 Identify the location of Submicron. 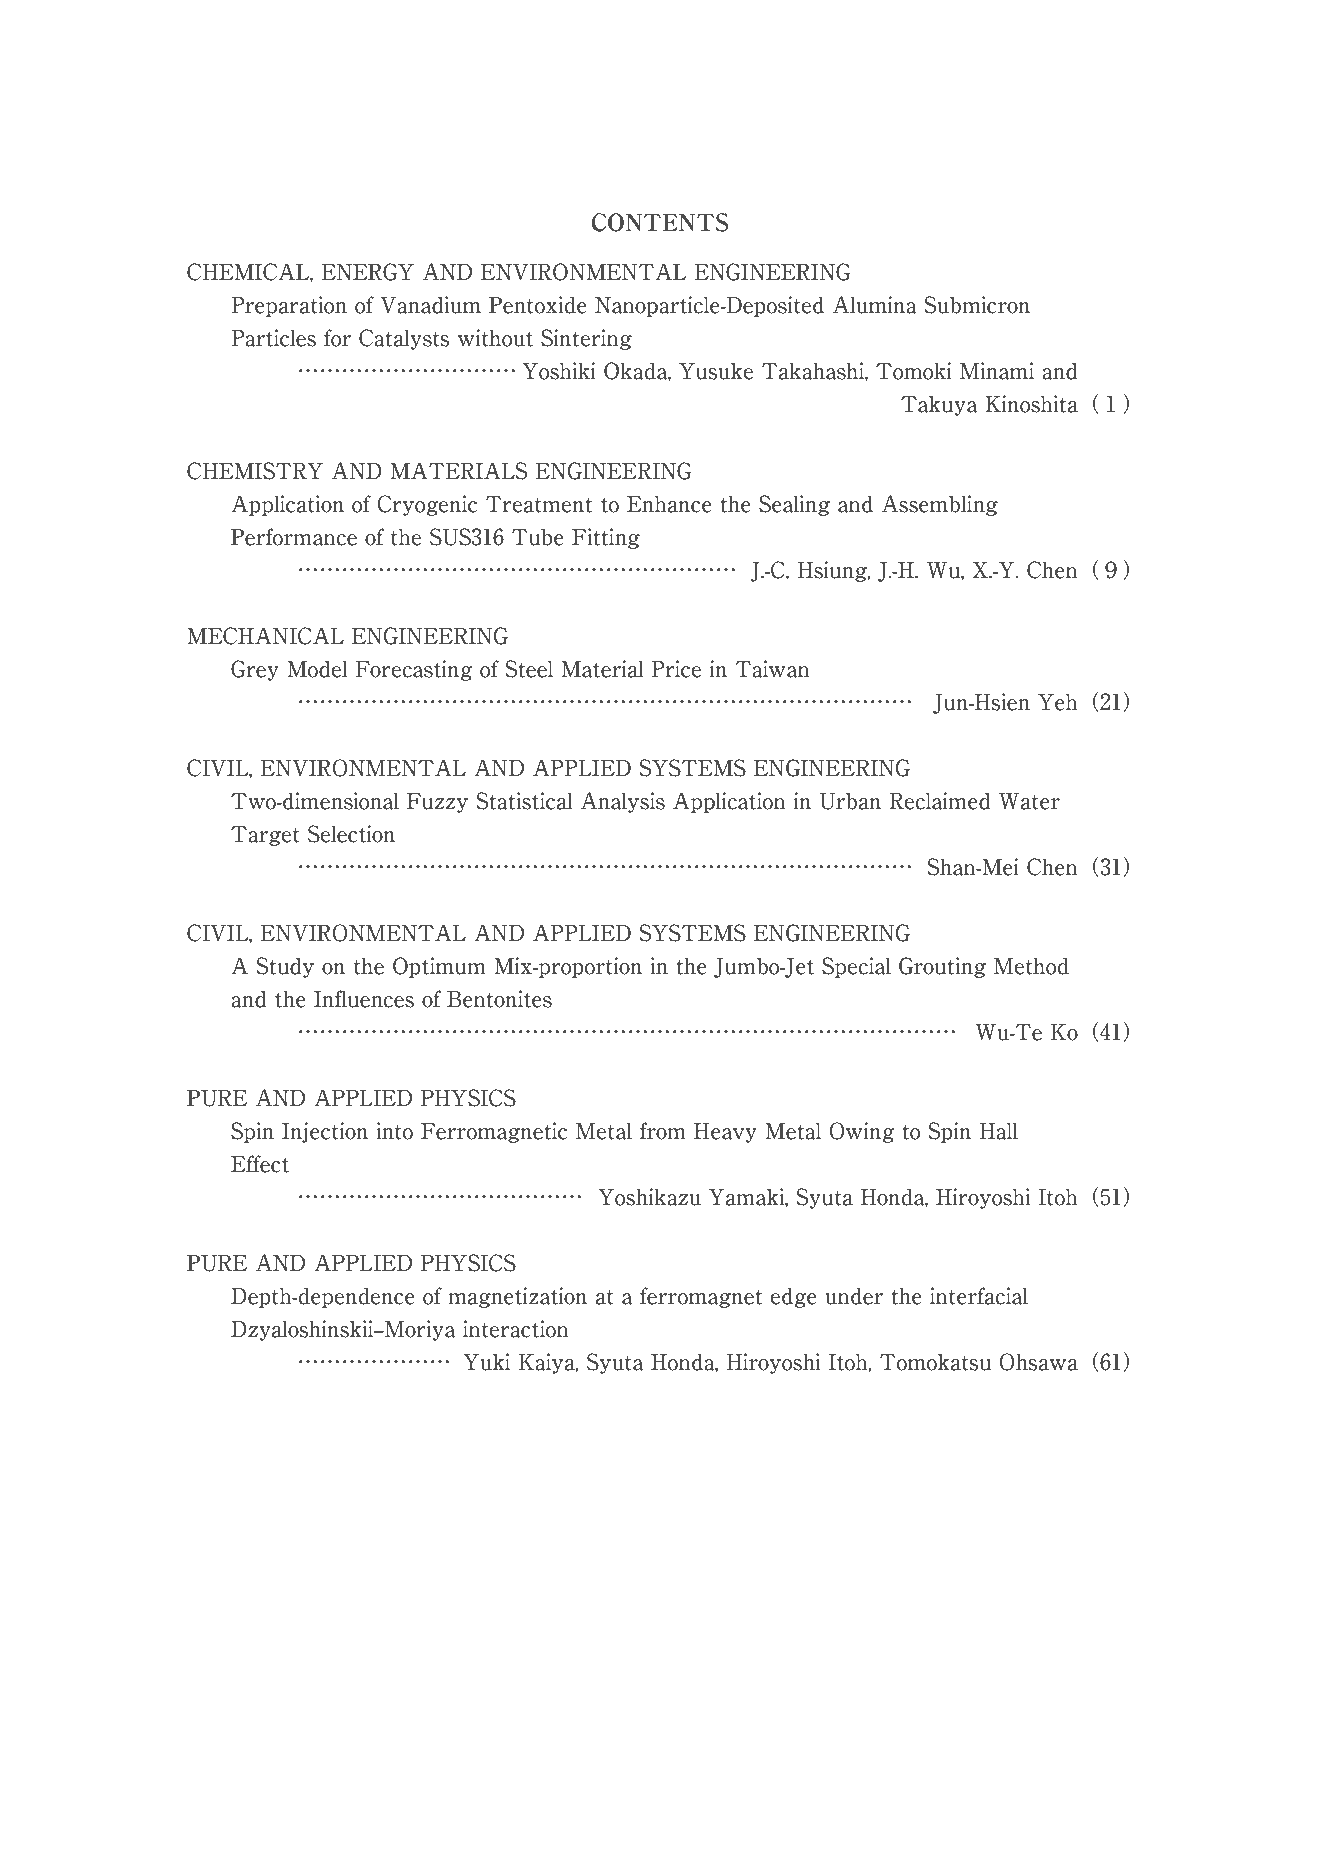
(977, 305).
